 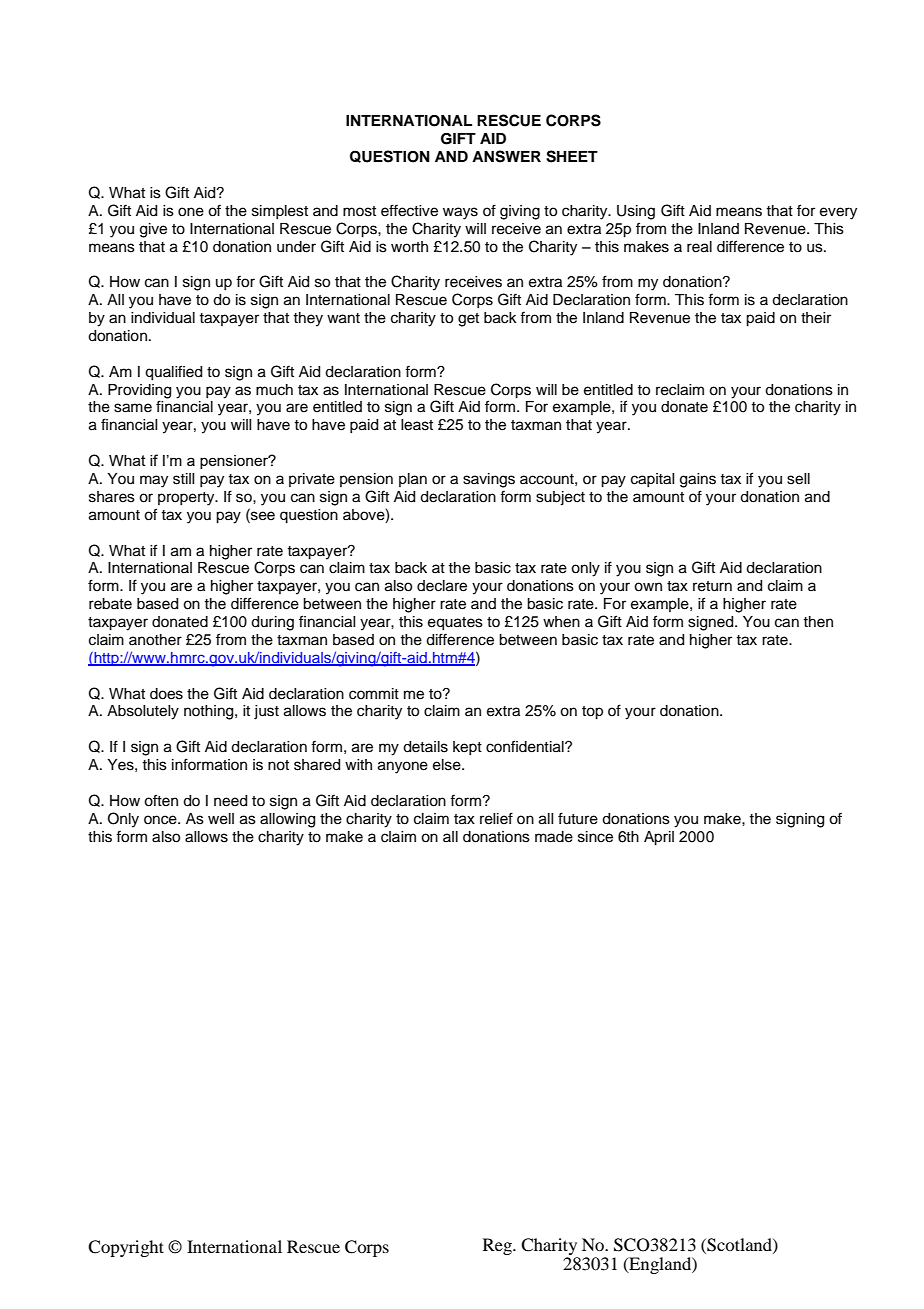 What do you see at coordinates (166, 694) in the screenshot?
I see `does` at bounding box center [166, 694].
